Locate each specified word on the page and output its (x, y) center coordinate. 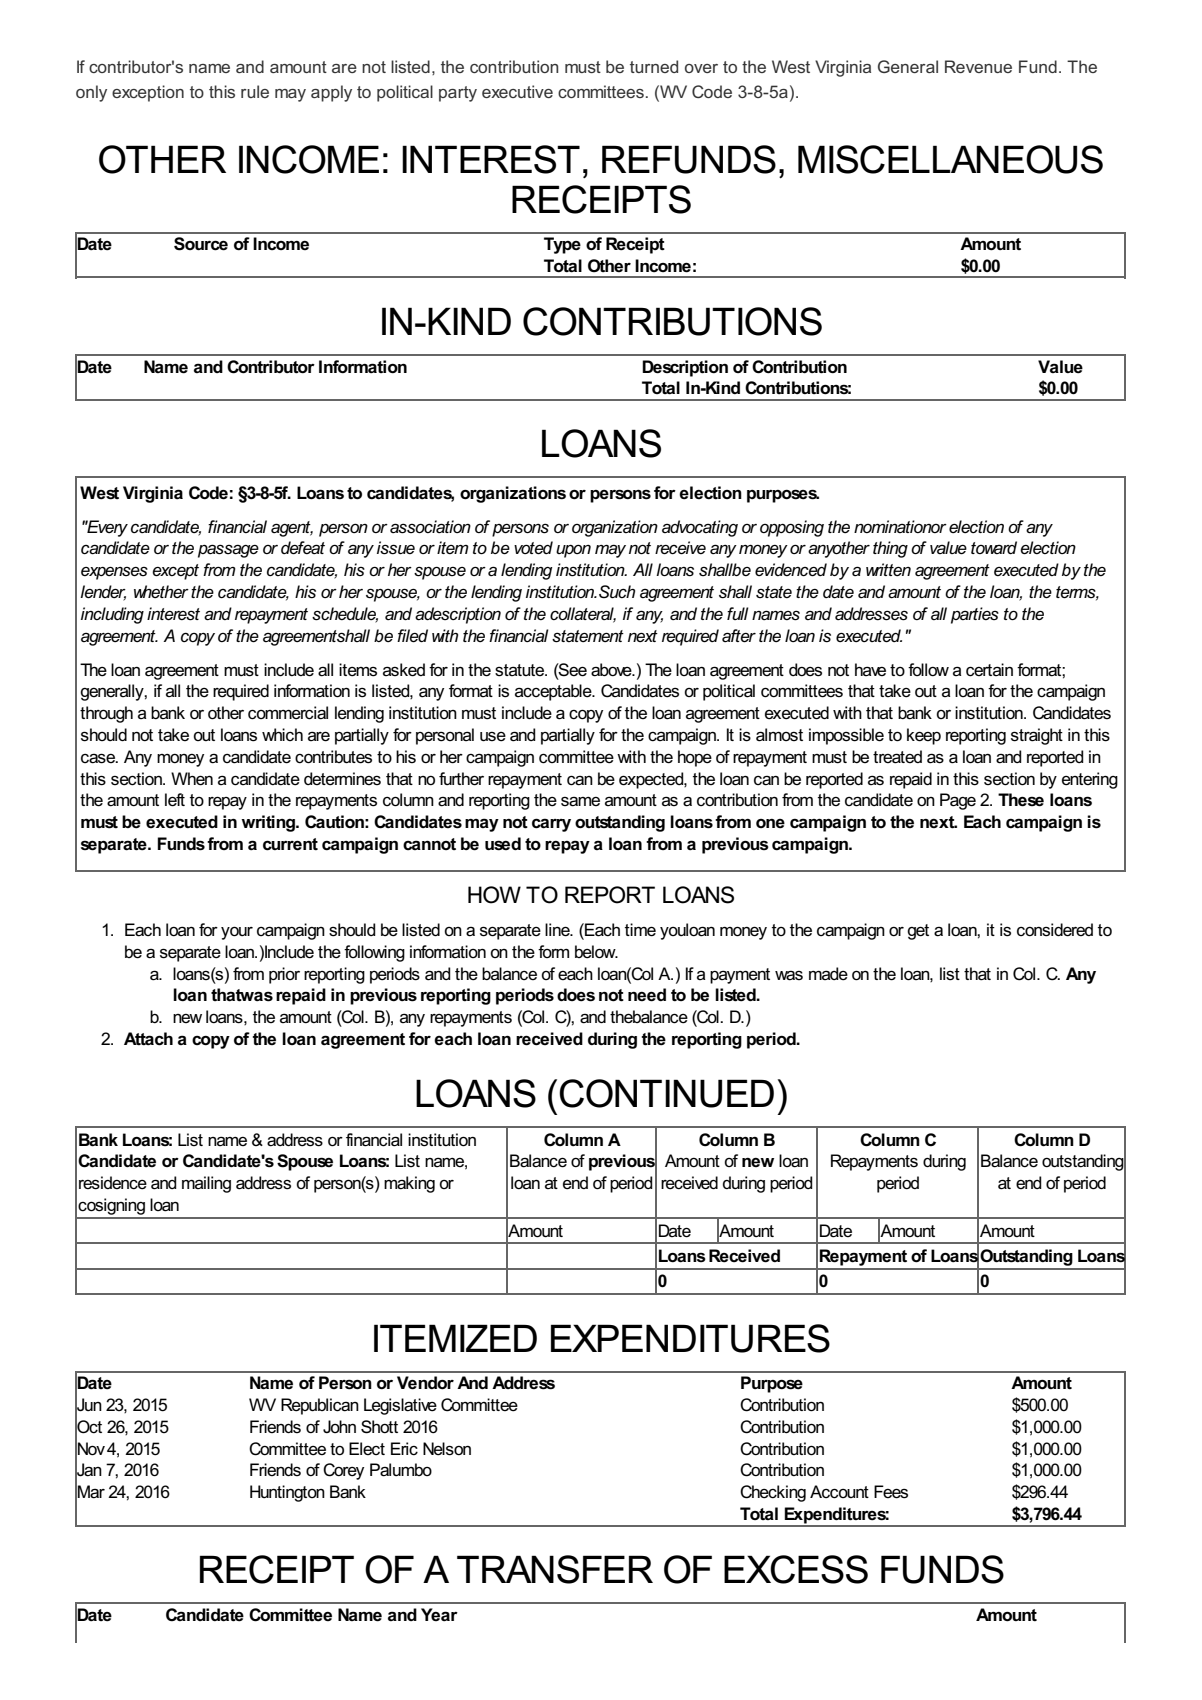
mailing (206, 1184)
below (596, 952)
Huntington (287, 1493)
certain (989, 670)
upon (573, 551)
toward (994, 547)
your (237, 933)
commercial (288, 713)
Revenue (978, 66)
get (918, 932)
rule (255, 91)
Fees (891, 1492)
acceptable (554, 692)
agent (292, 529)
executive (517, 91)
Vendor (425, 1383)
